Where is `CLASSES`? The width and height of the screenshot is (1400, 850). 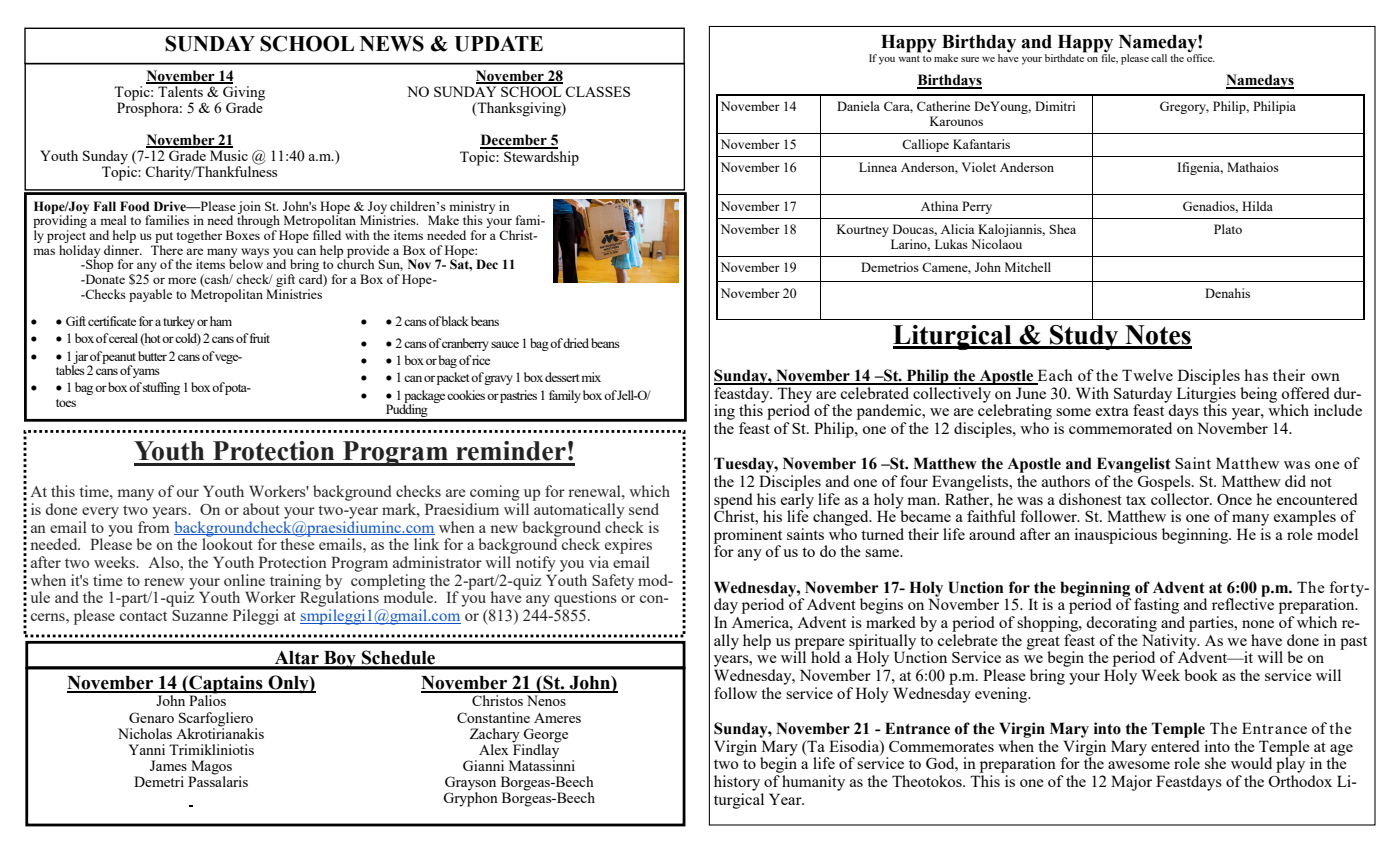 CLASSES is located at coordinates (597, 91).
